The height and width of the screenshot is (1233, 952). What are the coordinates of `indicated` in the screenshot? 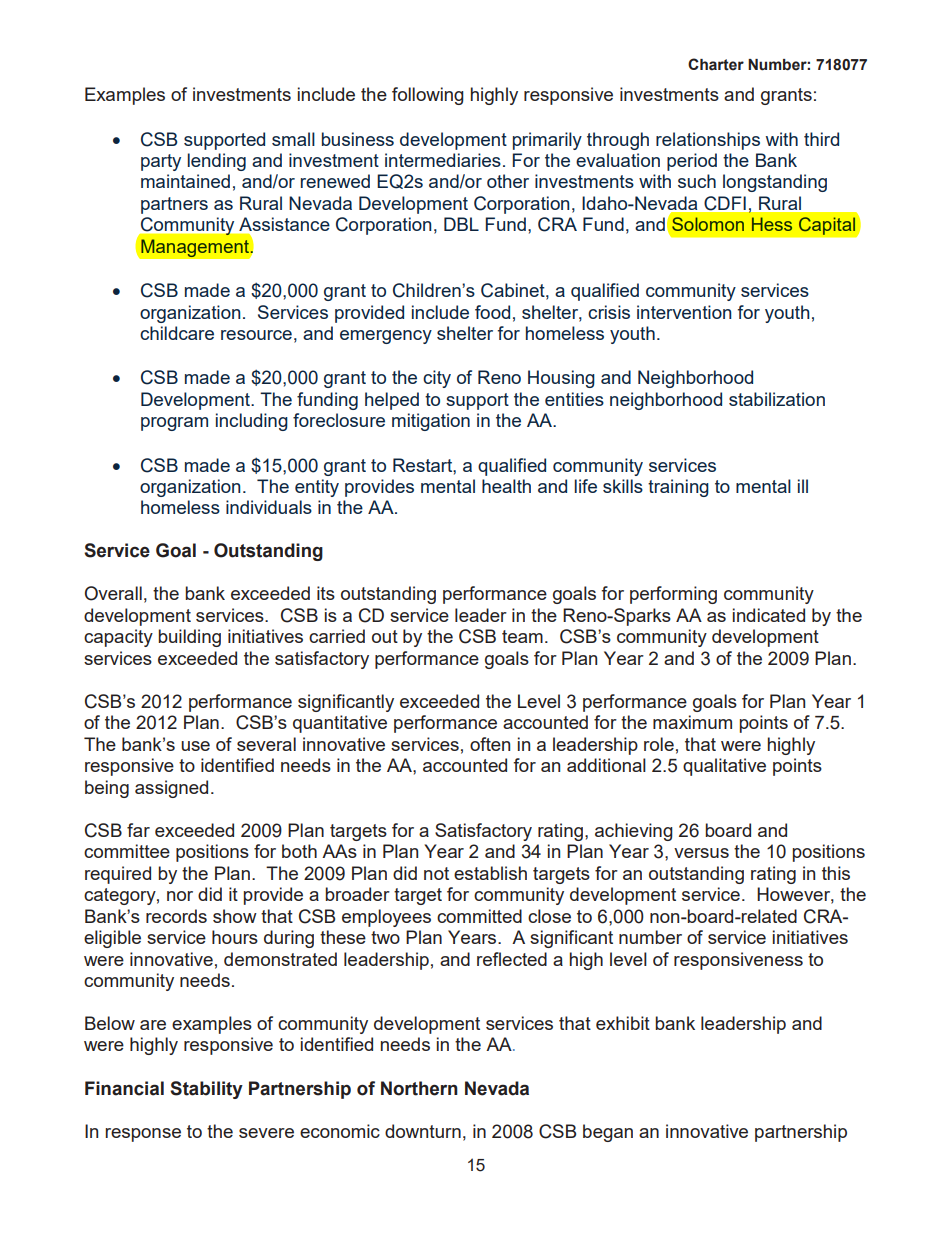 It's located at (769, 615).
